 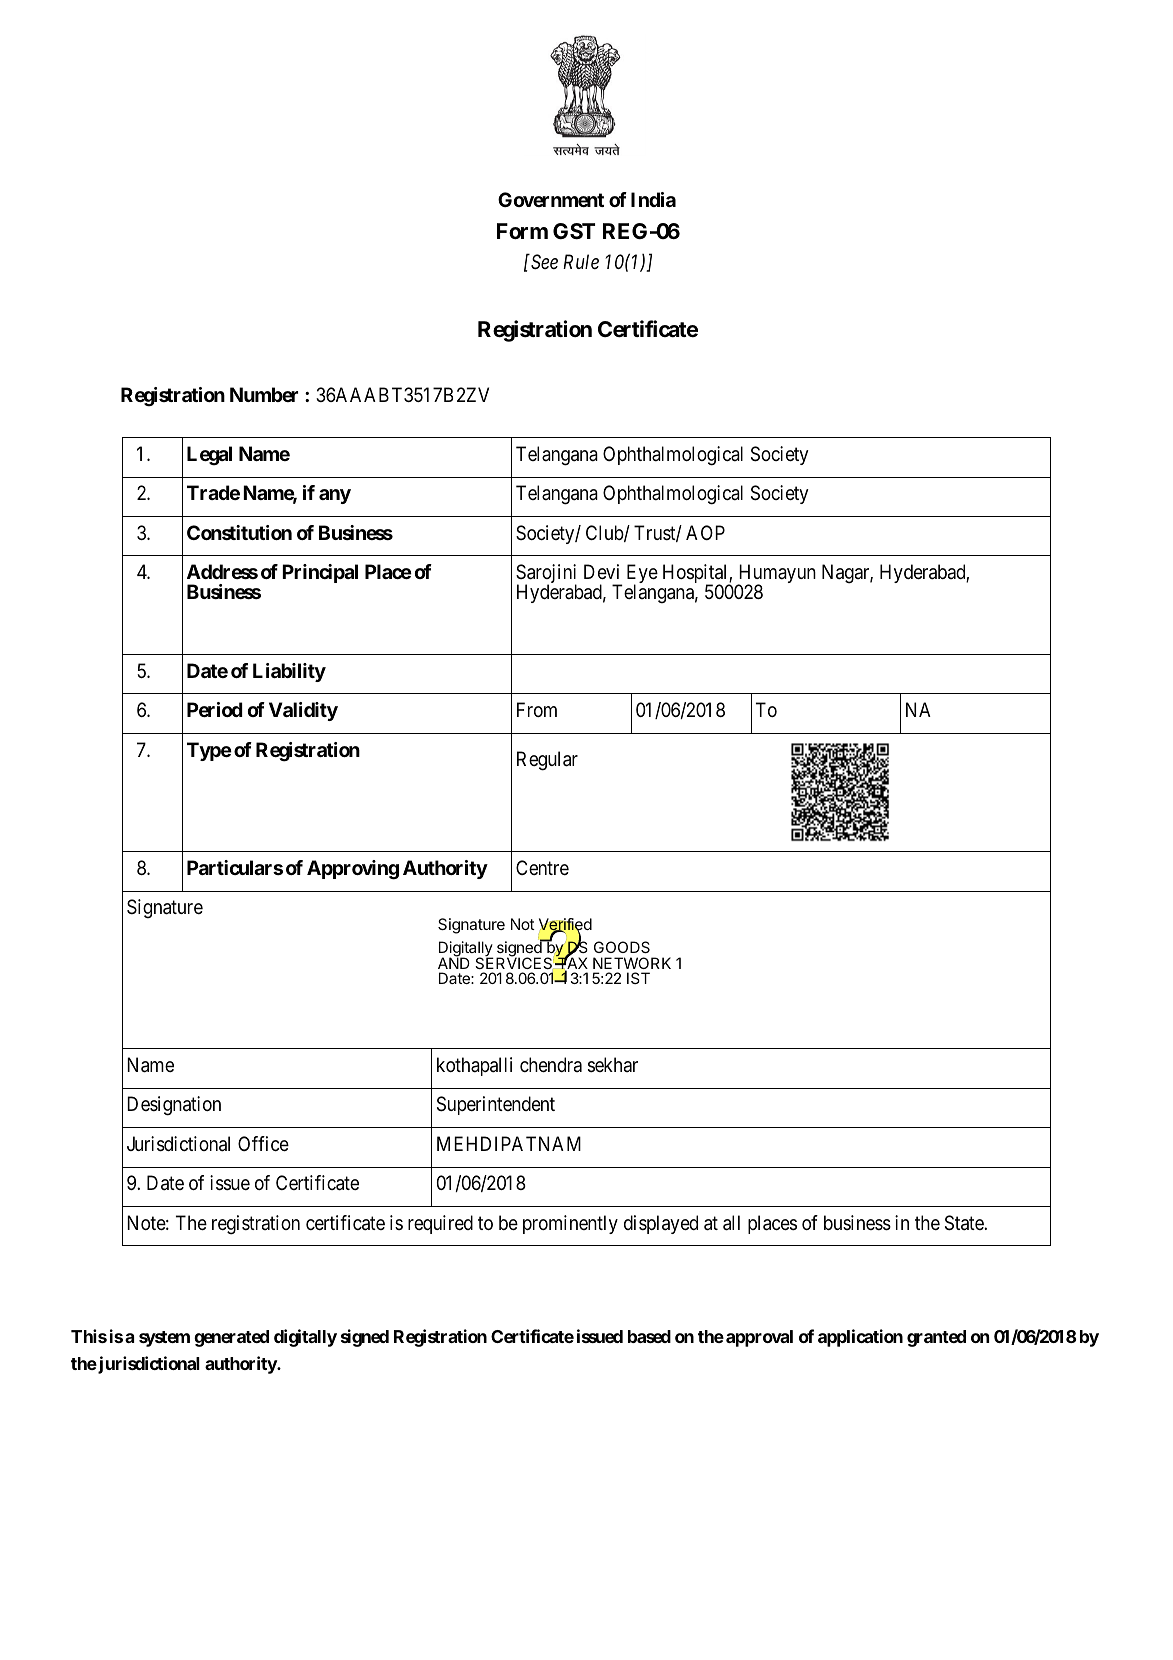 I want to click on Liability, so click(x=289, y=672).
